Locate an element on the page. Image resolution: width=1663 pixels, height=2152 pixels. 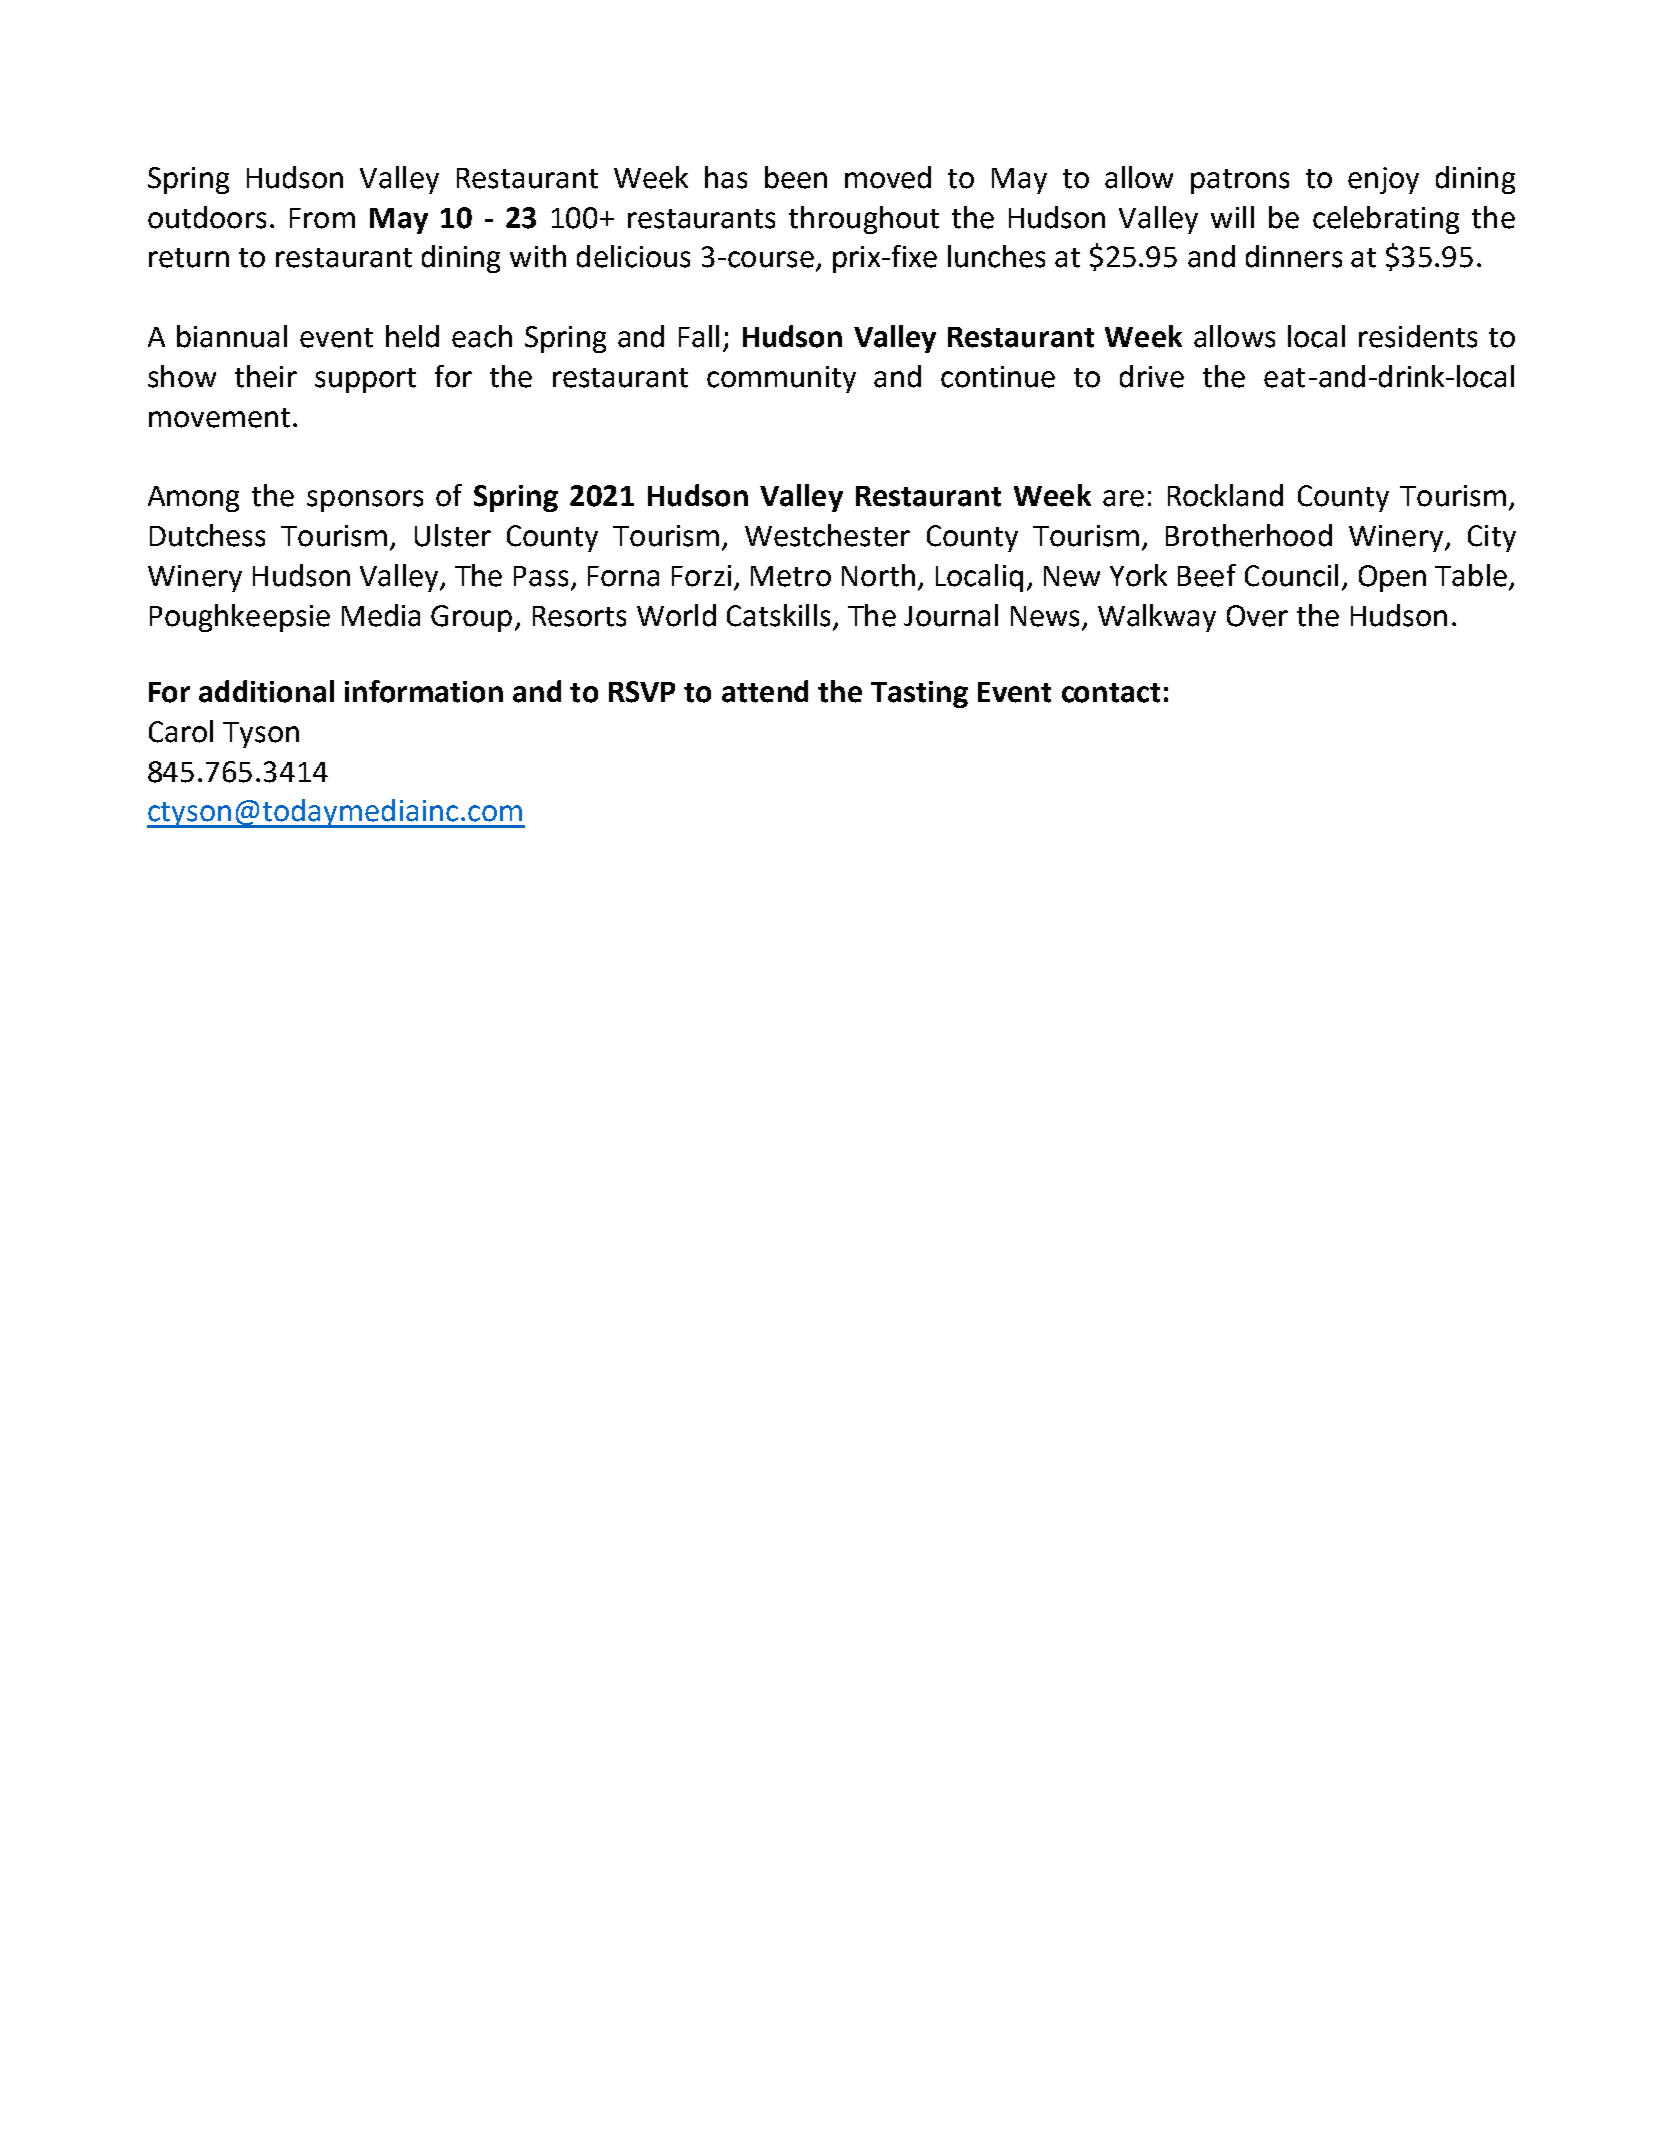
Rockland is located at coordinates (1225, 495).
